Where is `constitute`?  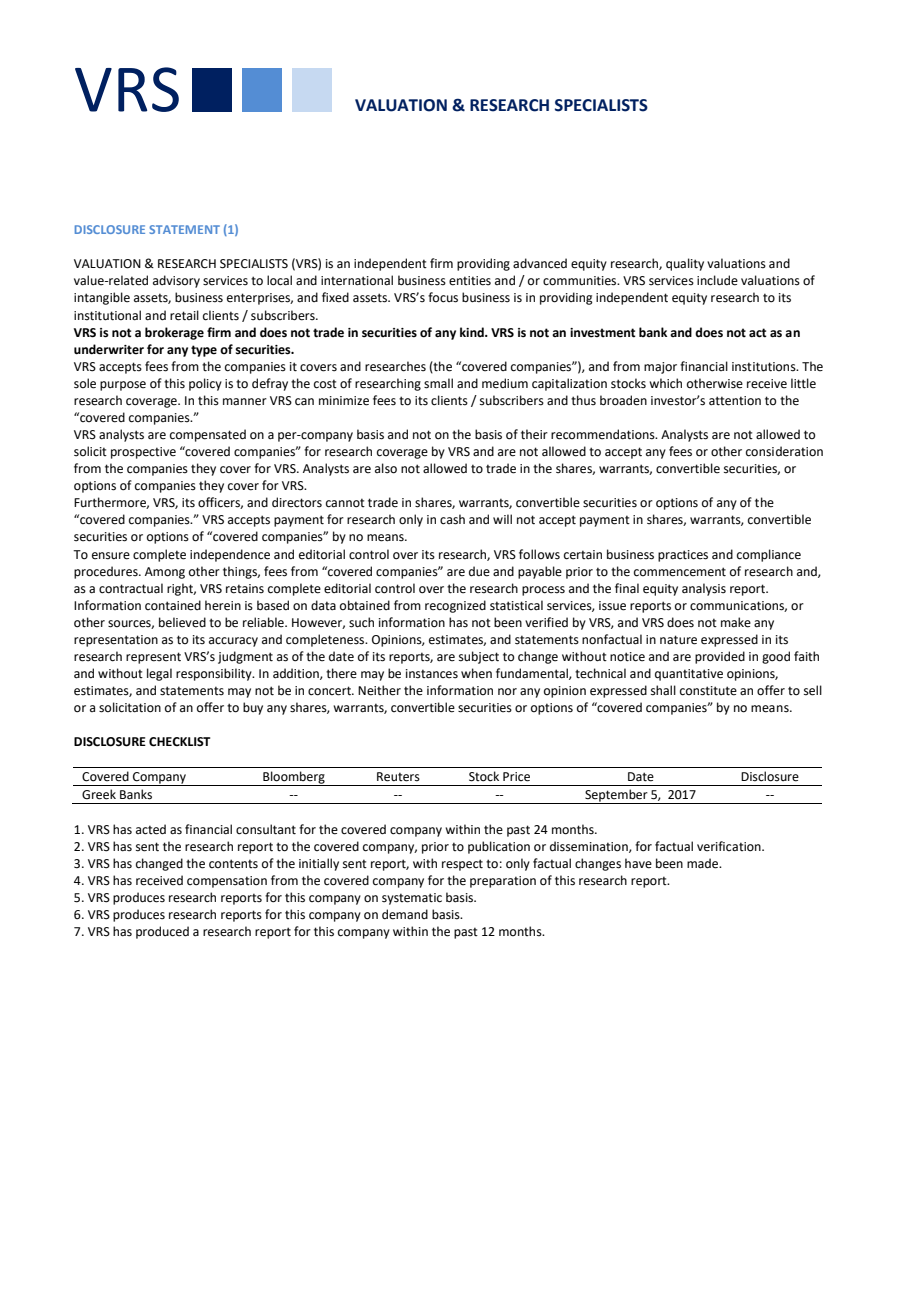 constitute is located at coordinates (708, 691).
